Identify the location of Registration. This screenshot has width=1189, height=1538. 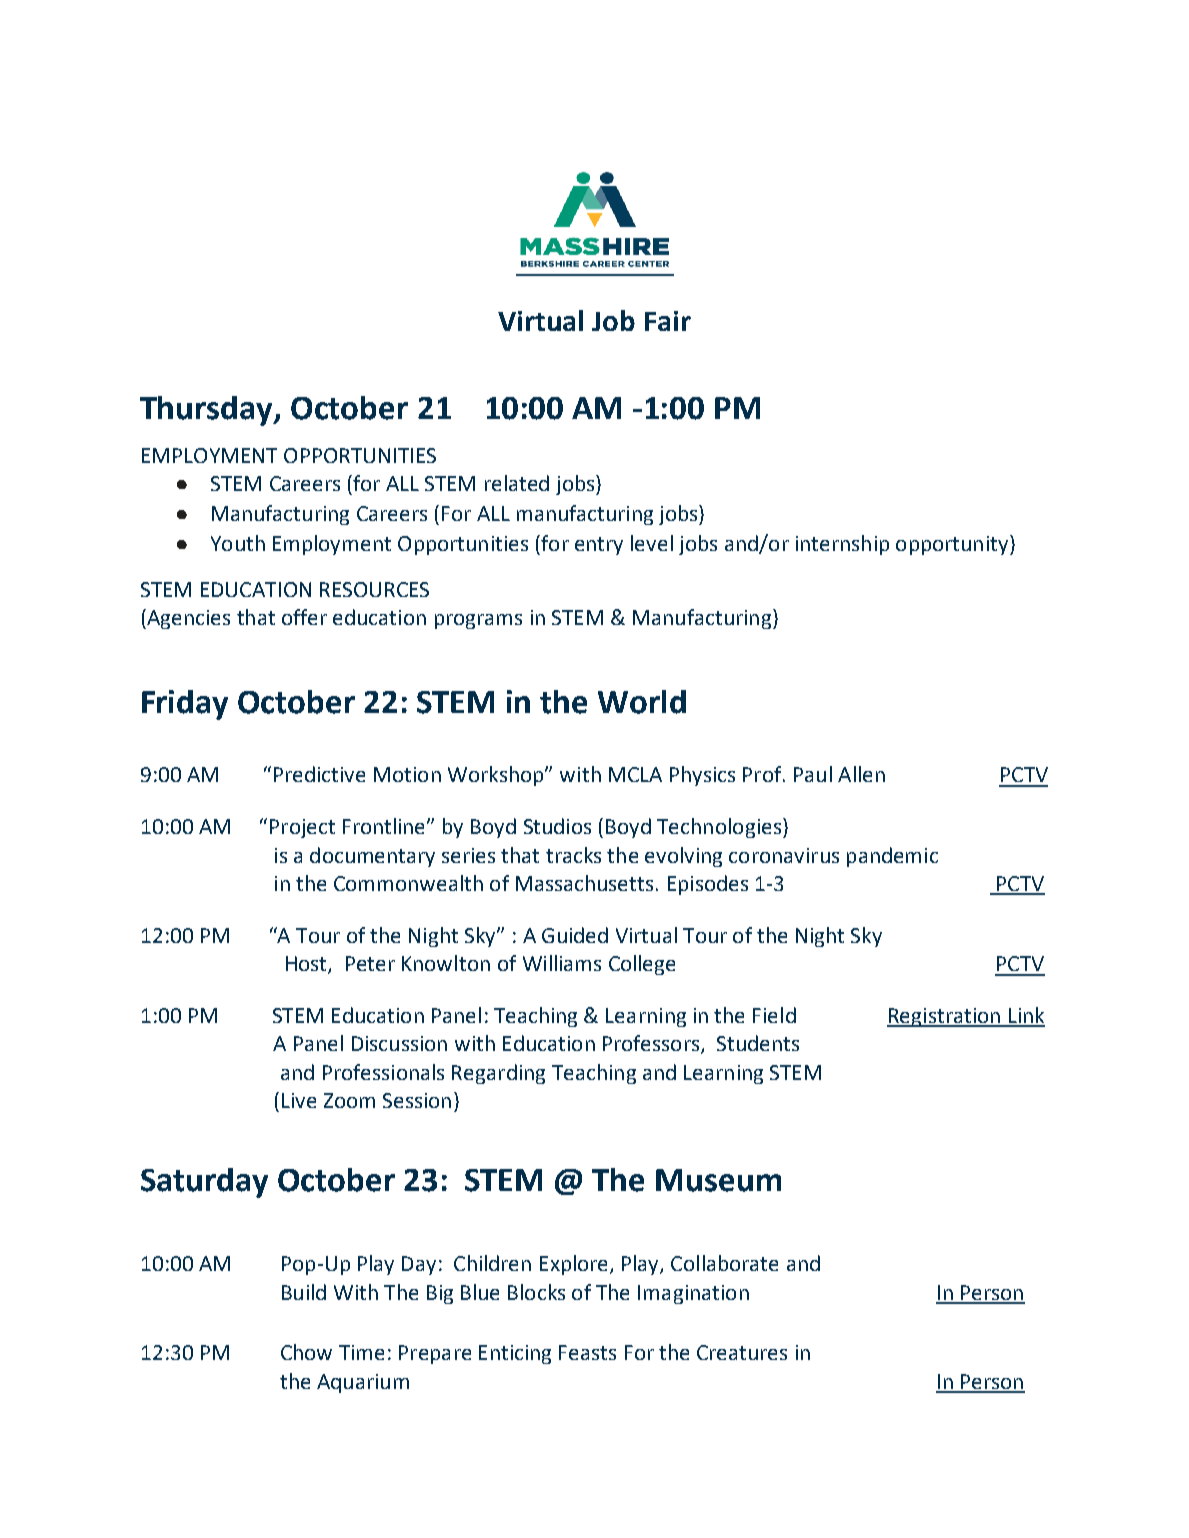
(944, 1017).
